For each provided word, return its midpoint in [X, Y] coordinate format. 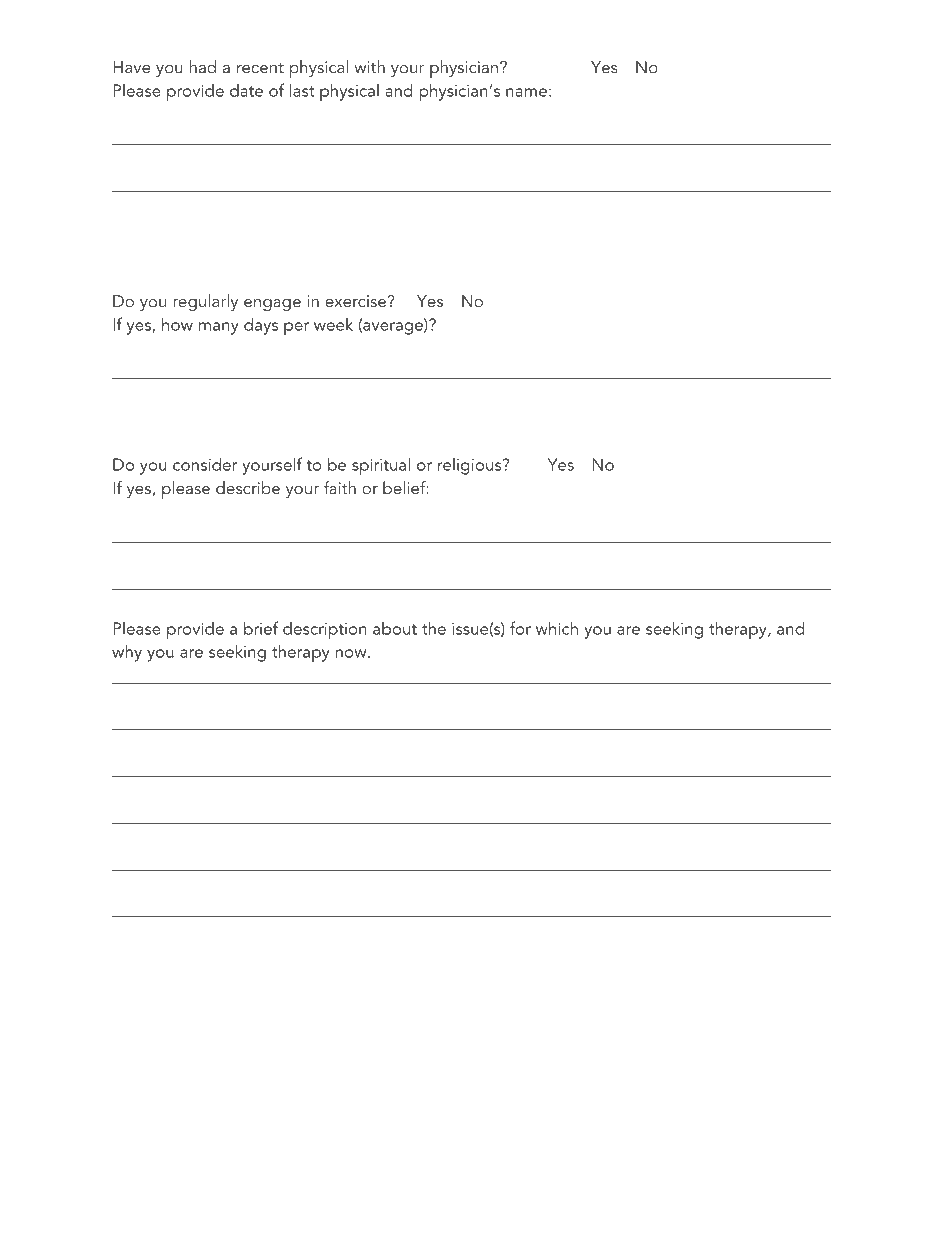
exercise [355, 301]
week [333, 324]
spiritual [381, 466]
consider [205, 464]
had [203, 66]
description [325, 631]
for [520, 628]
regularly [205, 302]
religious [471, 466]
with [369, 66]
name [526, 92]
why [127, 653]
